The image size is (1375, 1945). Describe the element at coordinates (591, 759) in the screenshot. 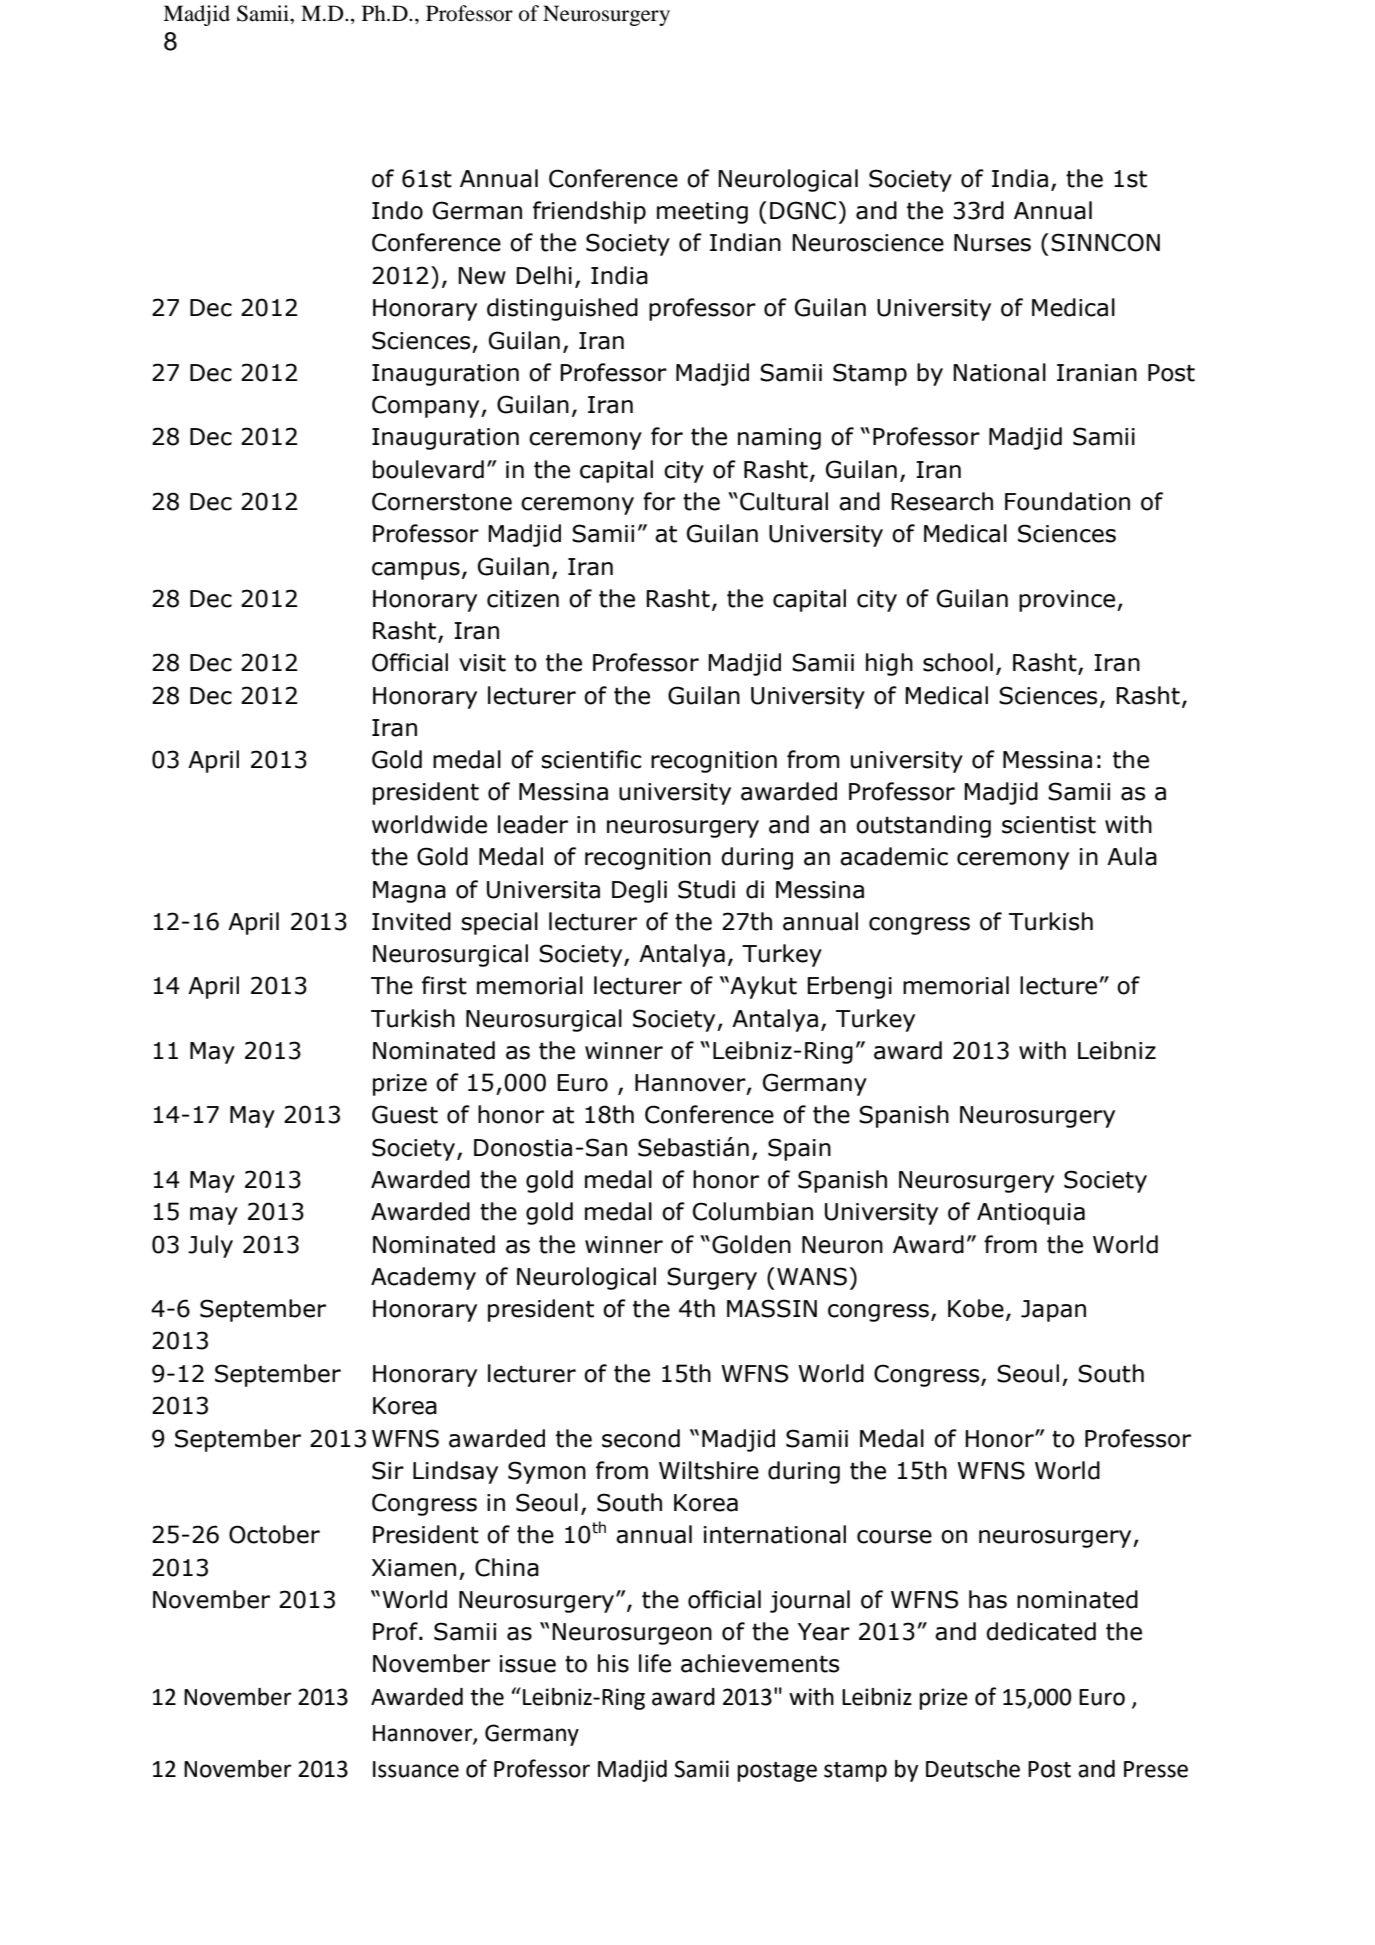

I see `scientific` at that location.
